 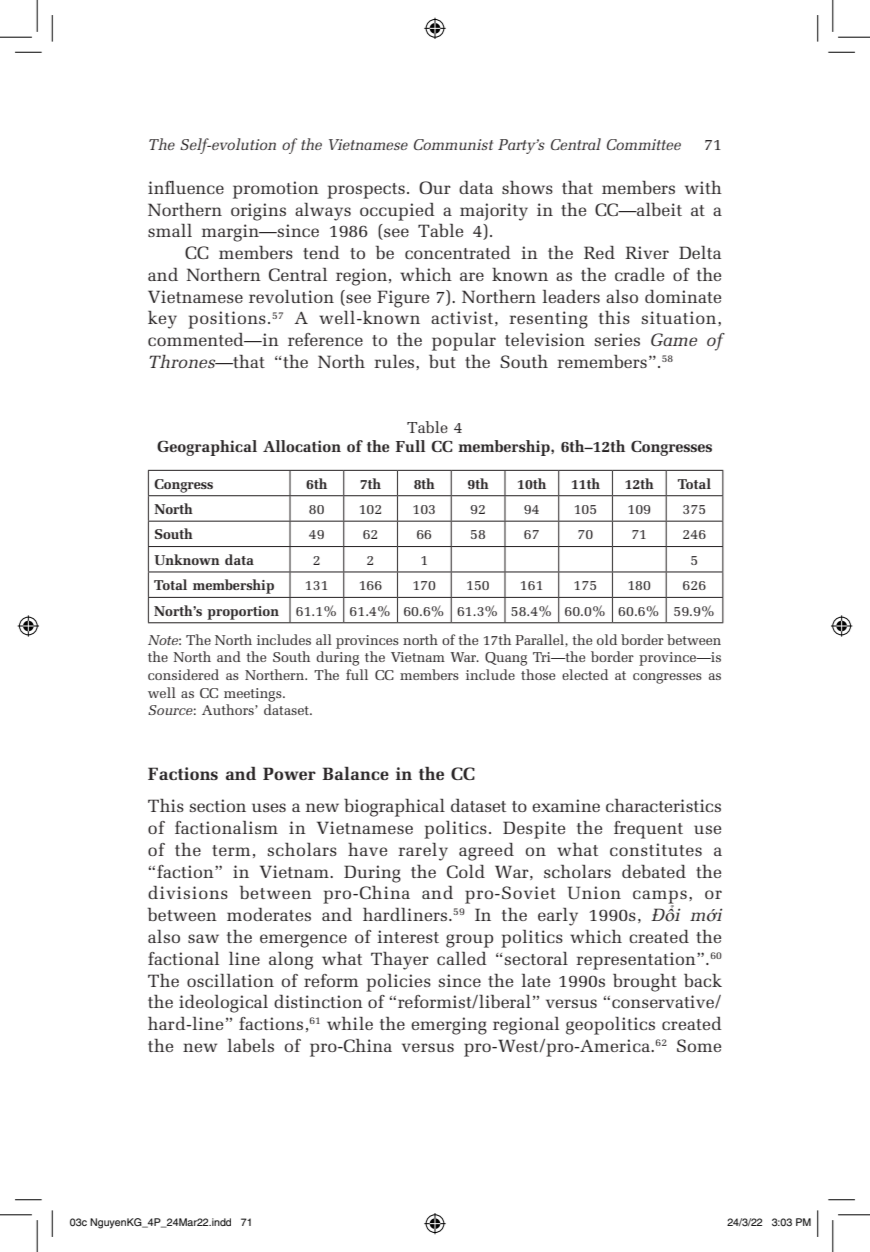 What do you see at coordinates (186, 187) in the screenshot?
I see `influence` at bounding box center [186, 187].
